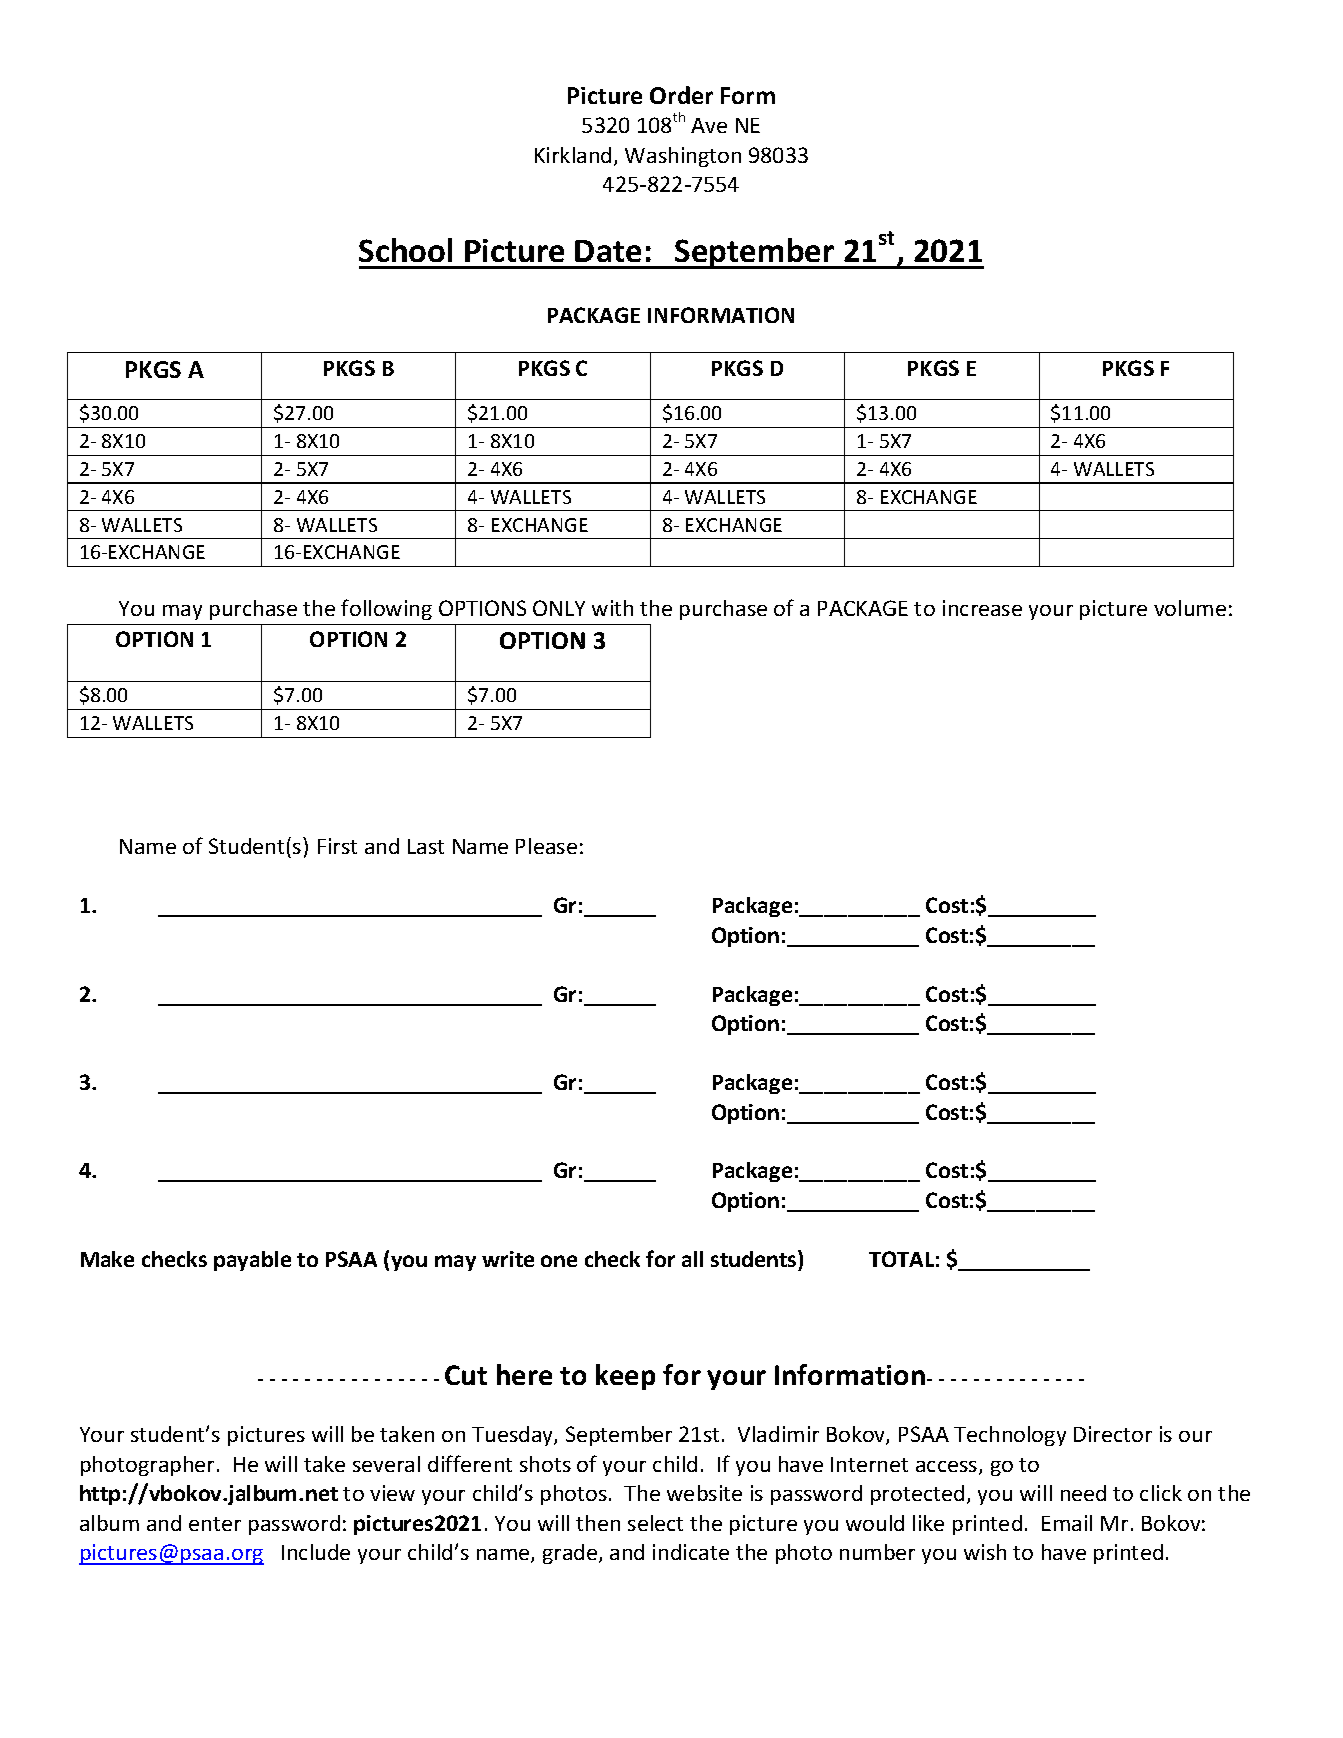  What do you see at coordinates (982, 608) in the screenshot?
I see `increase` at bounding box center [982, 608].
